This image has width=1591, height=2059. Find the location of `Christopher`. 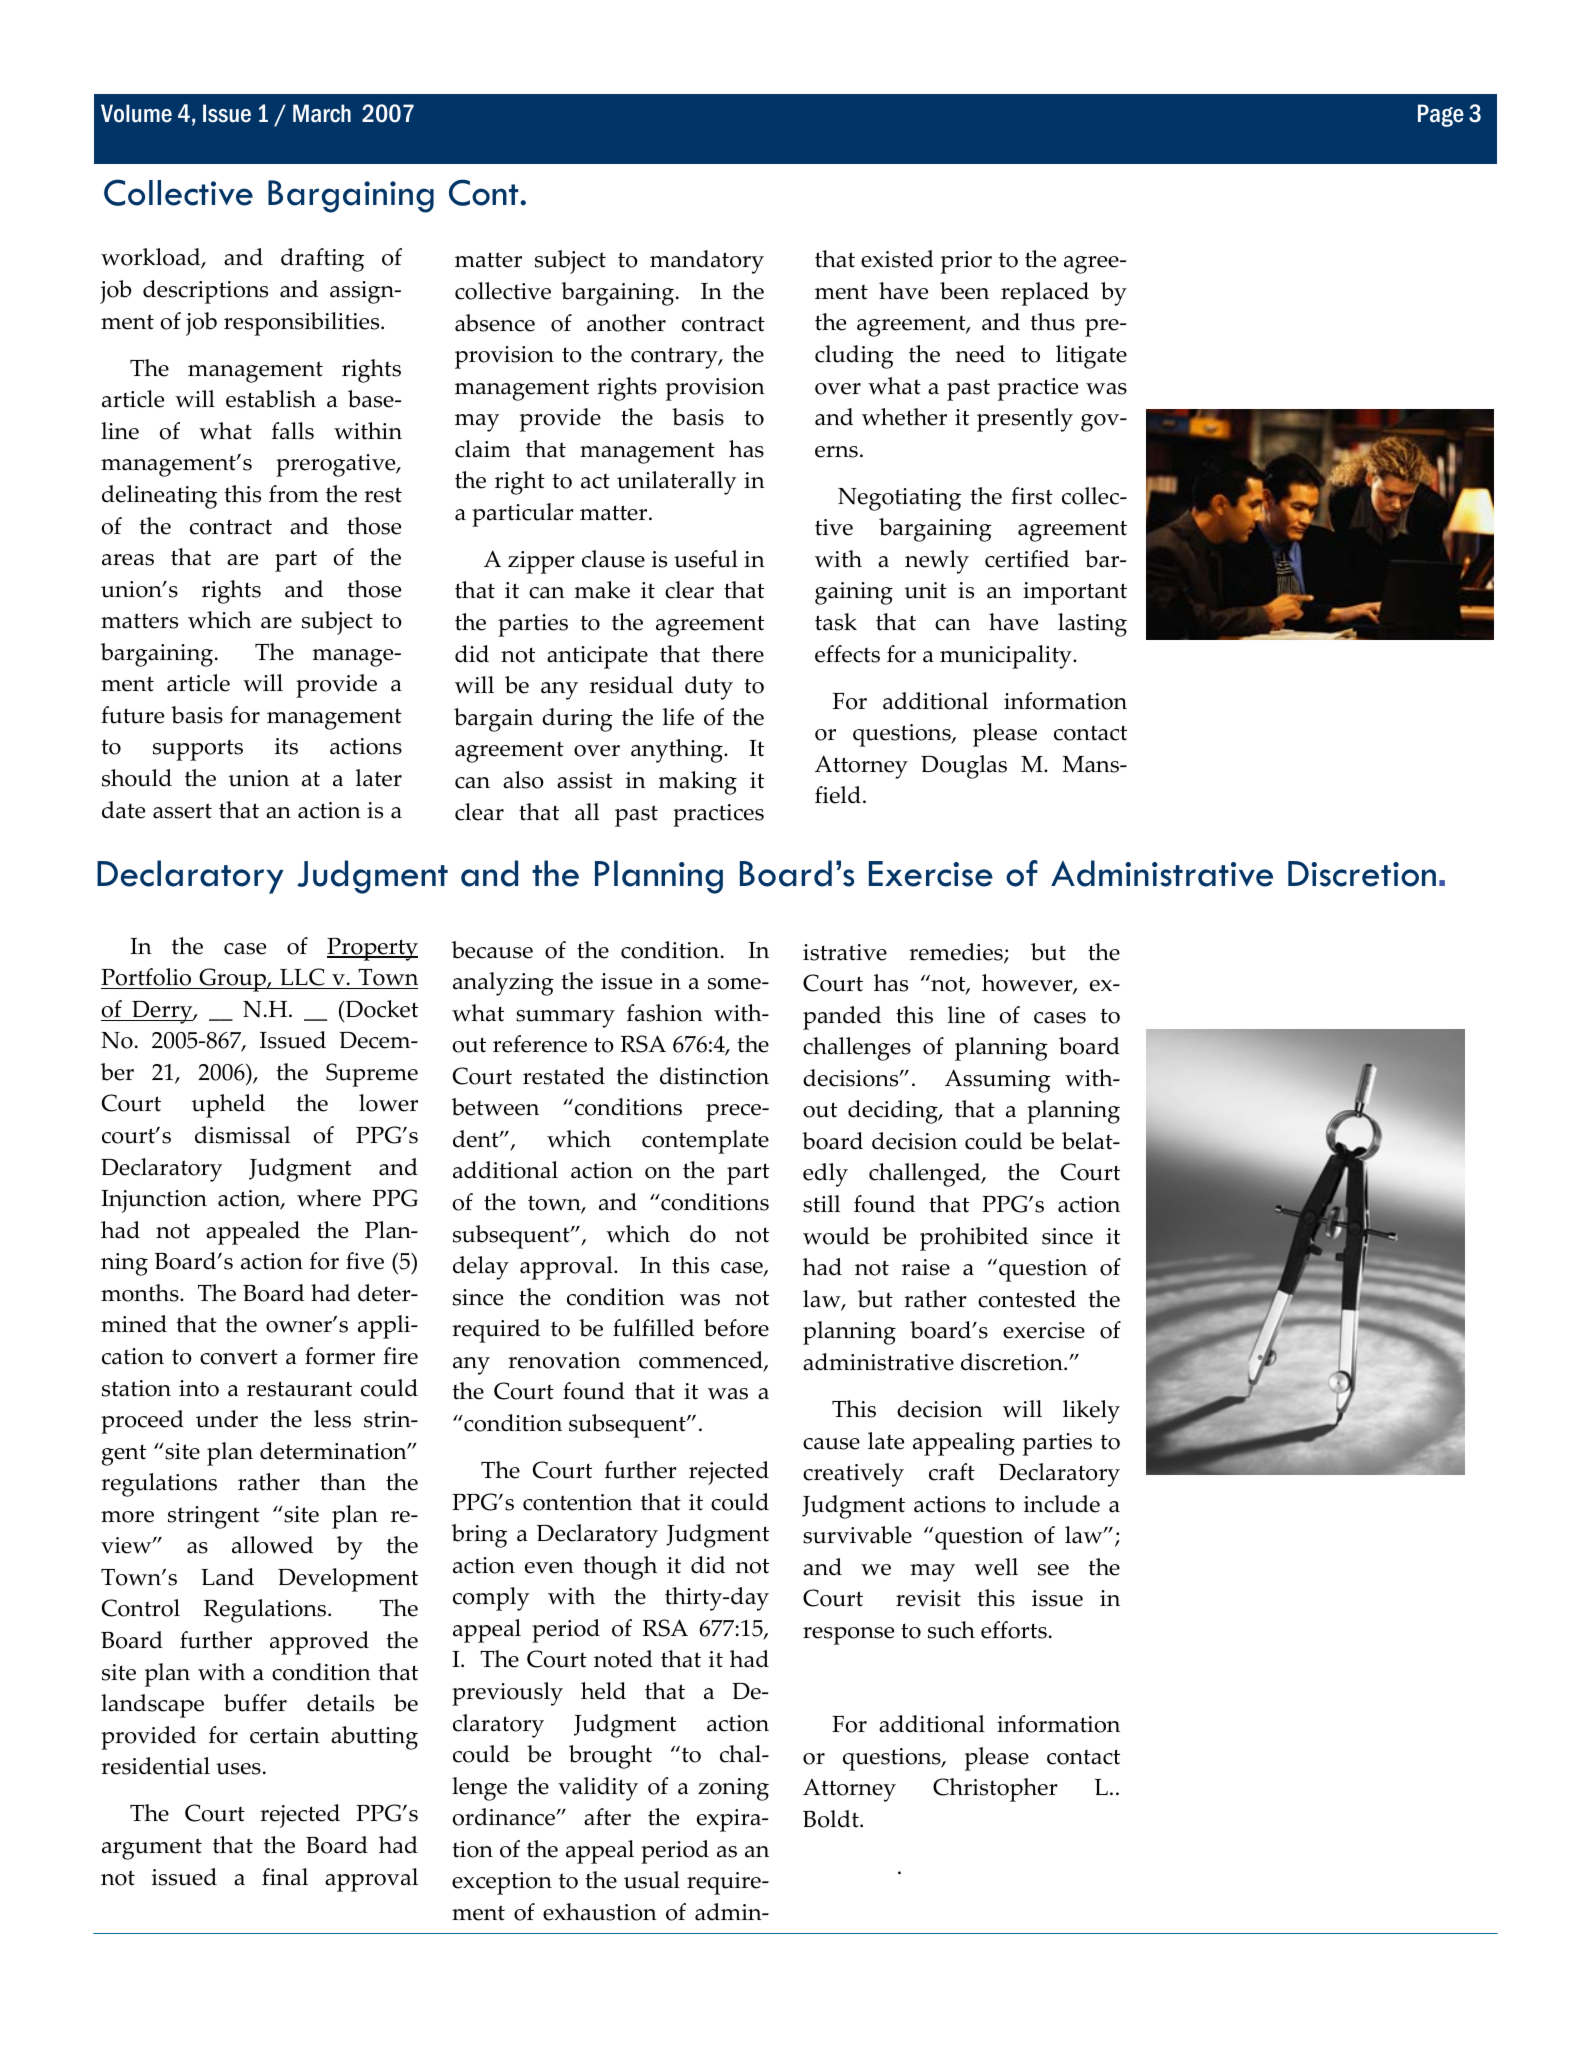

Christopher is located at coordinates (995, 1790).
